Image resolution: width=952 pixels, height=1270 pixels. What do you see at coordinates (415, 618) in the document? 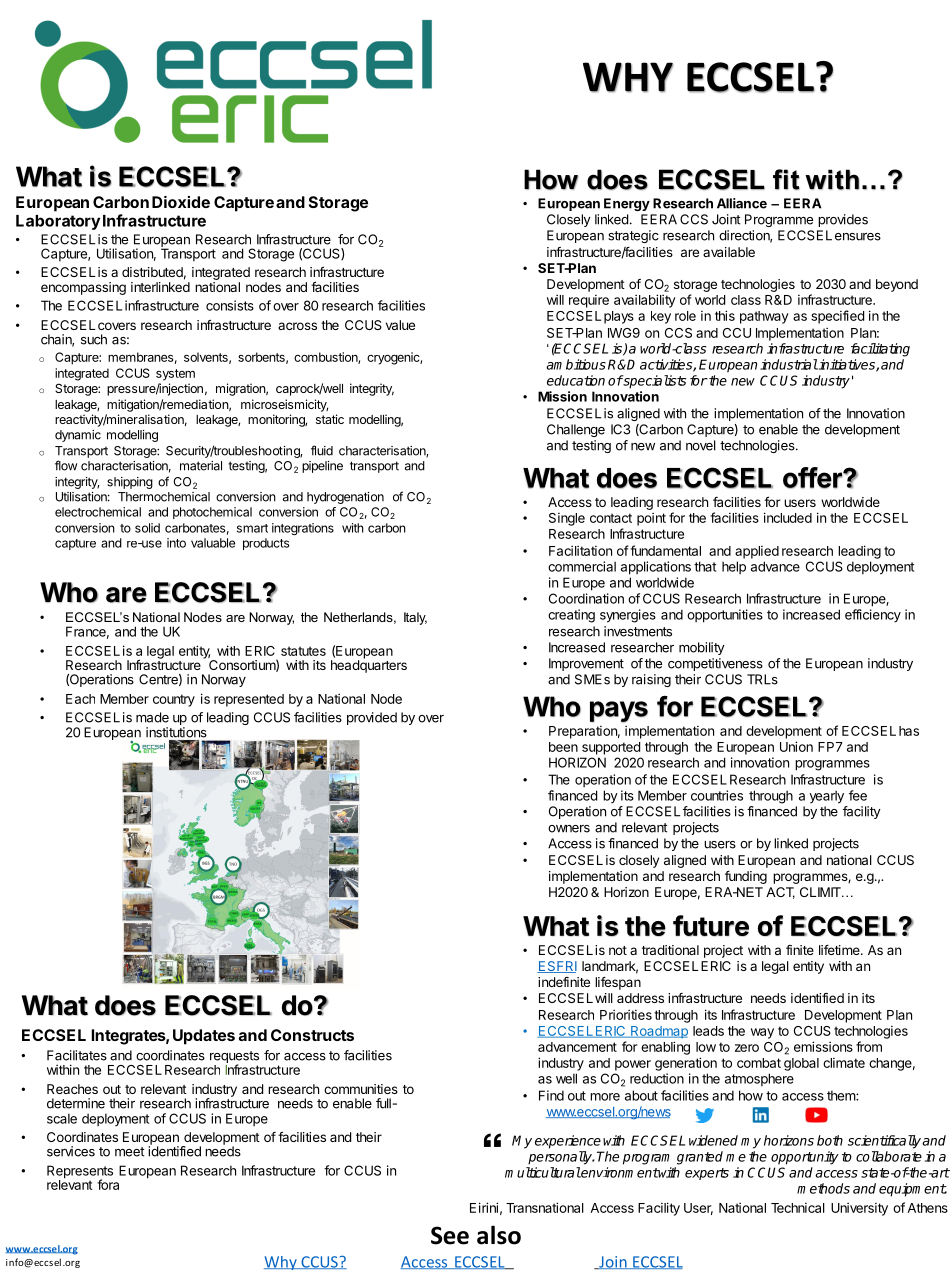
I see `Italy` at bounding box center [415, 618].
